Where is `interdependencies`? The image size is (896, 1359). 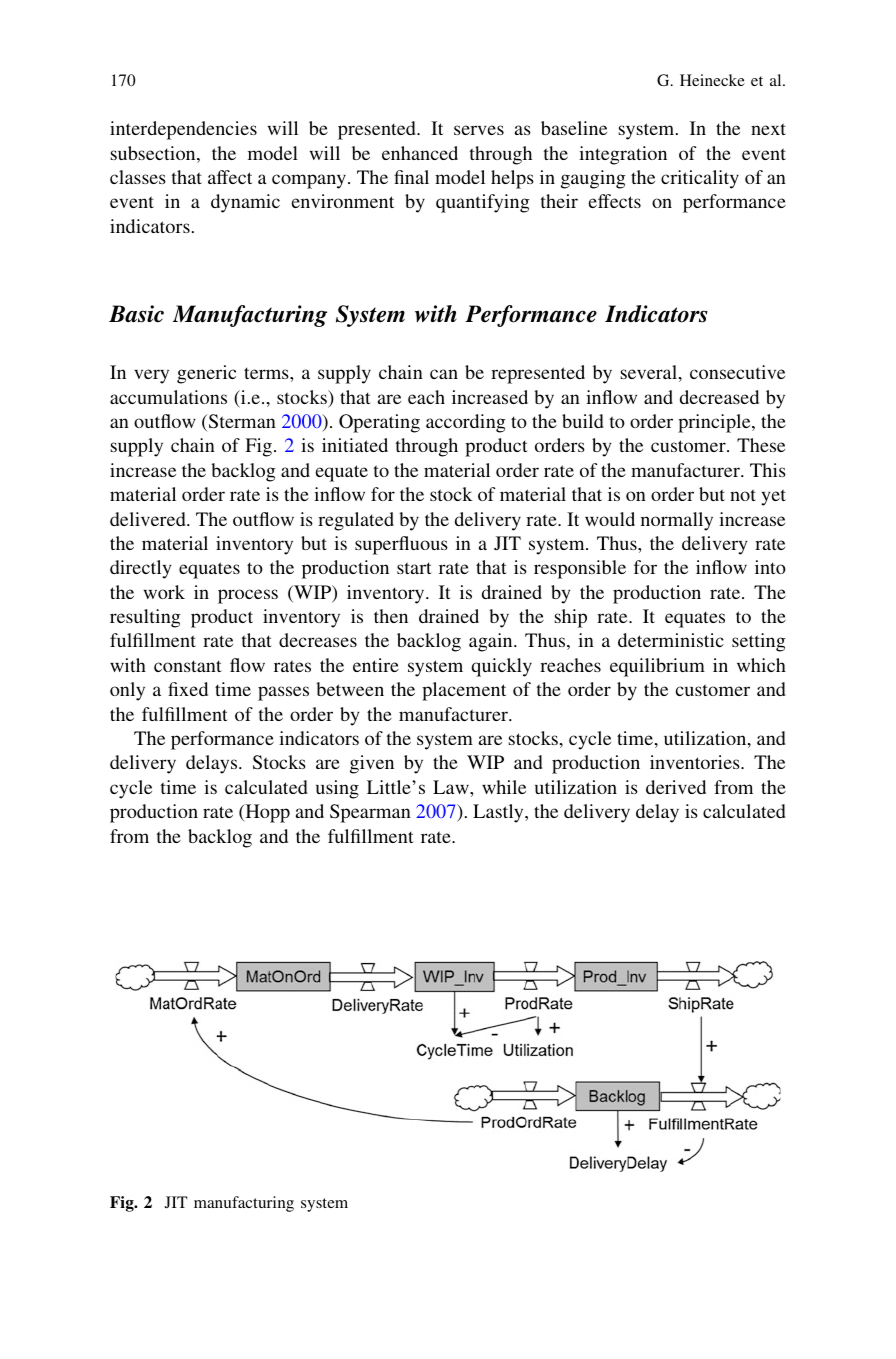 interdependencies is located at coordinates (183, 130).
